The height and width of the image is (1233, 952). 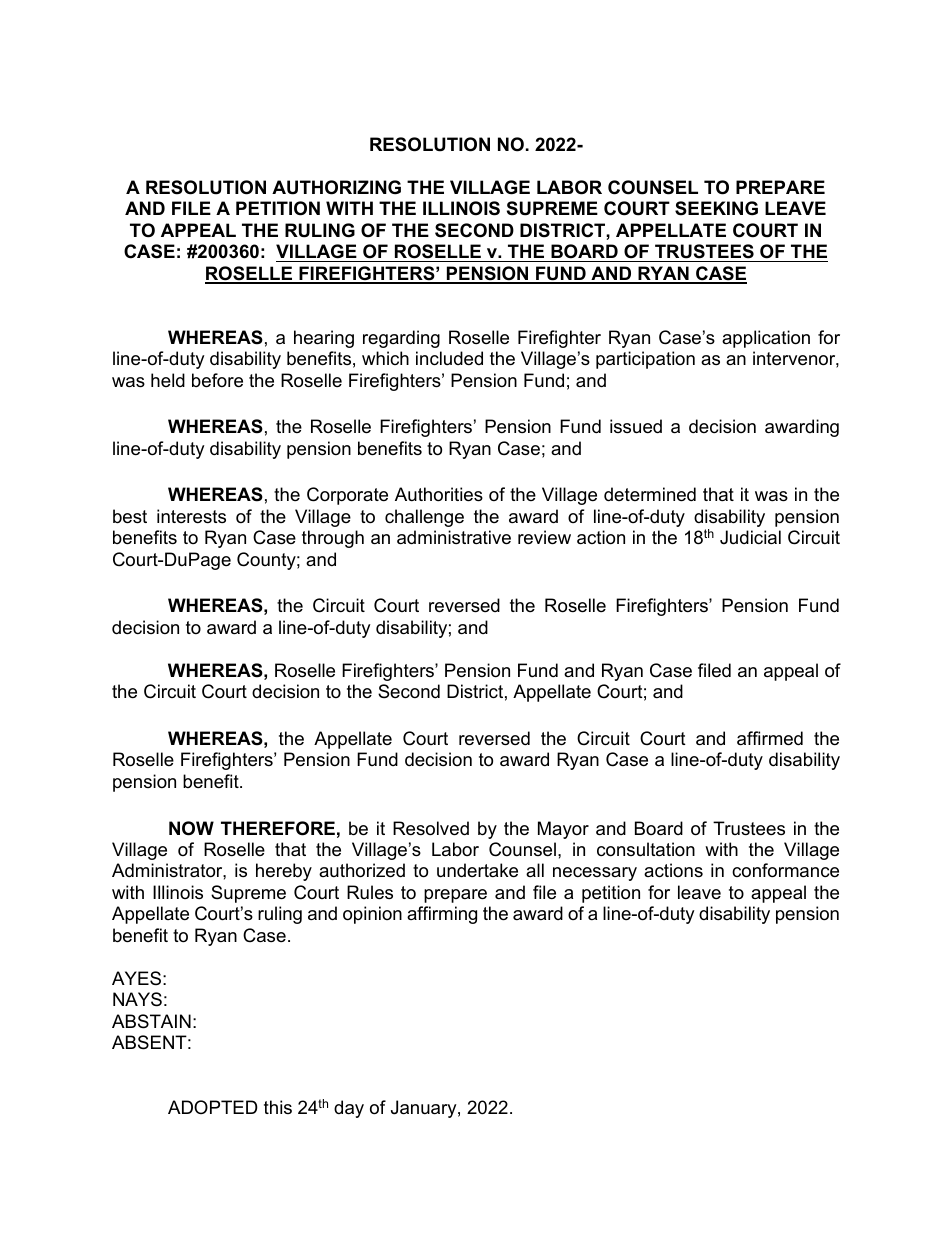 What do you see at coordinates (431, 828) in the image?
I see `Resolved` at bounding box center [431, 828].
